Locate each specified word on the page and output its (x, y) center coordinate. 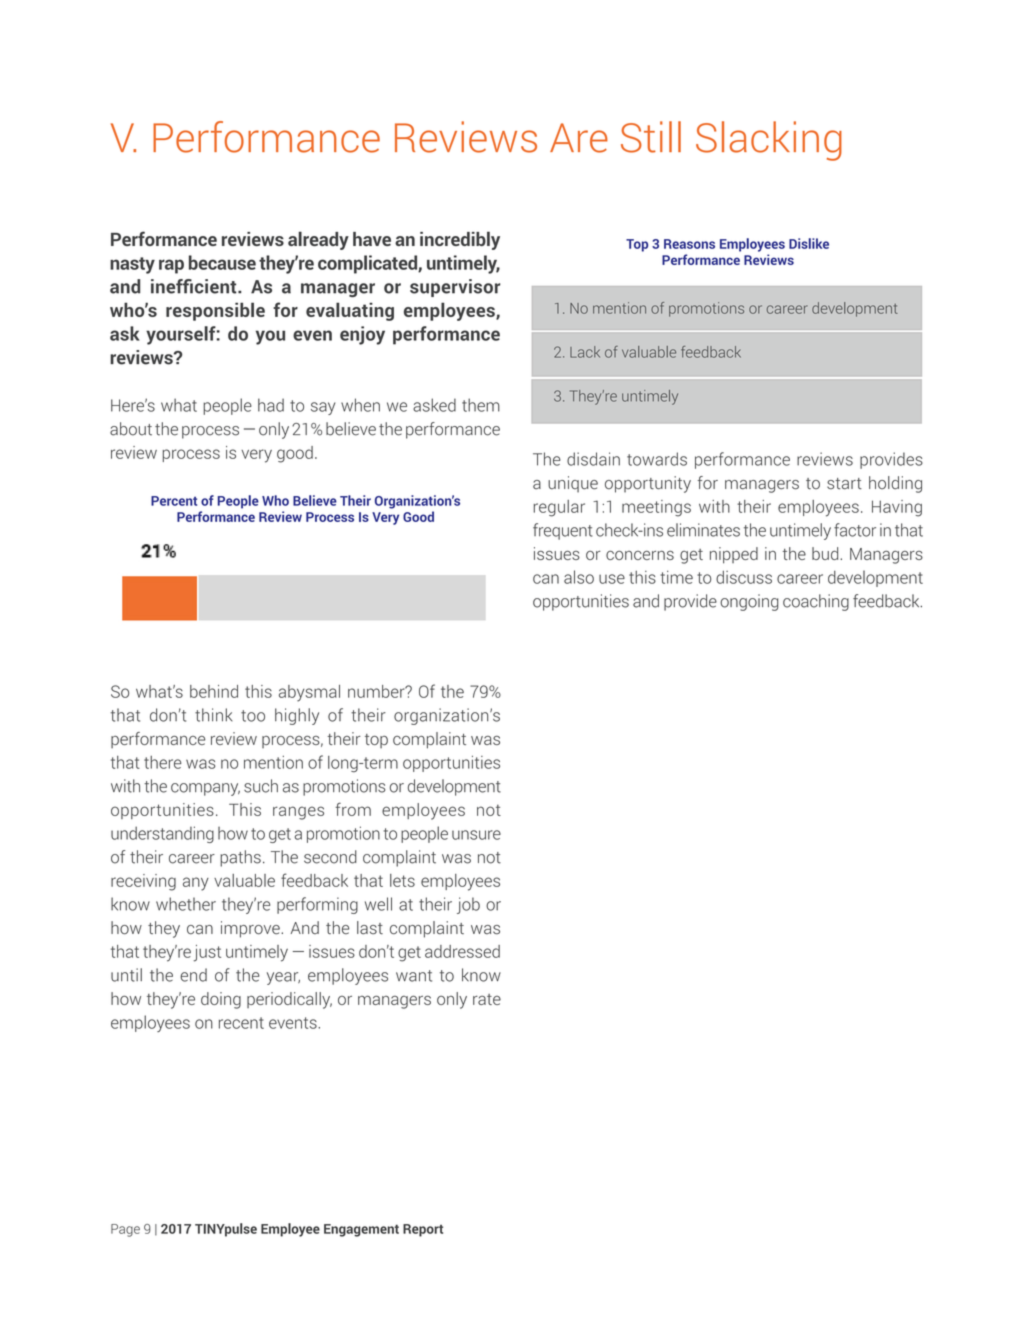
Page (125, 1230)
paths (240, 858)
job (468, 905)
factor (855, 530)
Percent (174, 501)
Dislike (809, 243)
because (222, 262)
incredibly (460, 240)
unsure (476, 835)
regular (559, 508)
